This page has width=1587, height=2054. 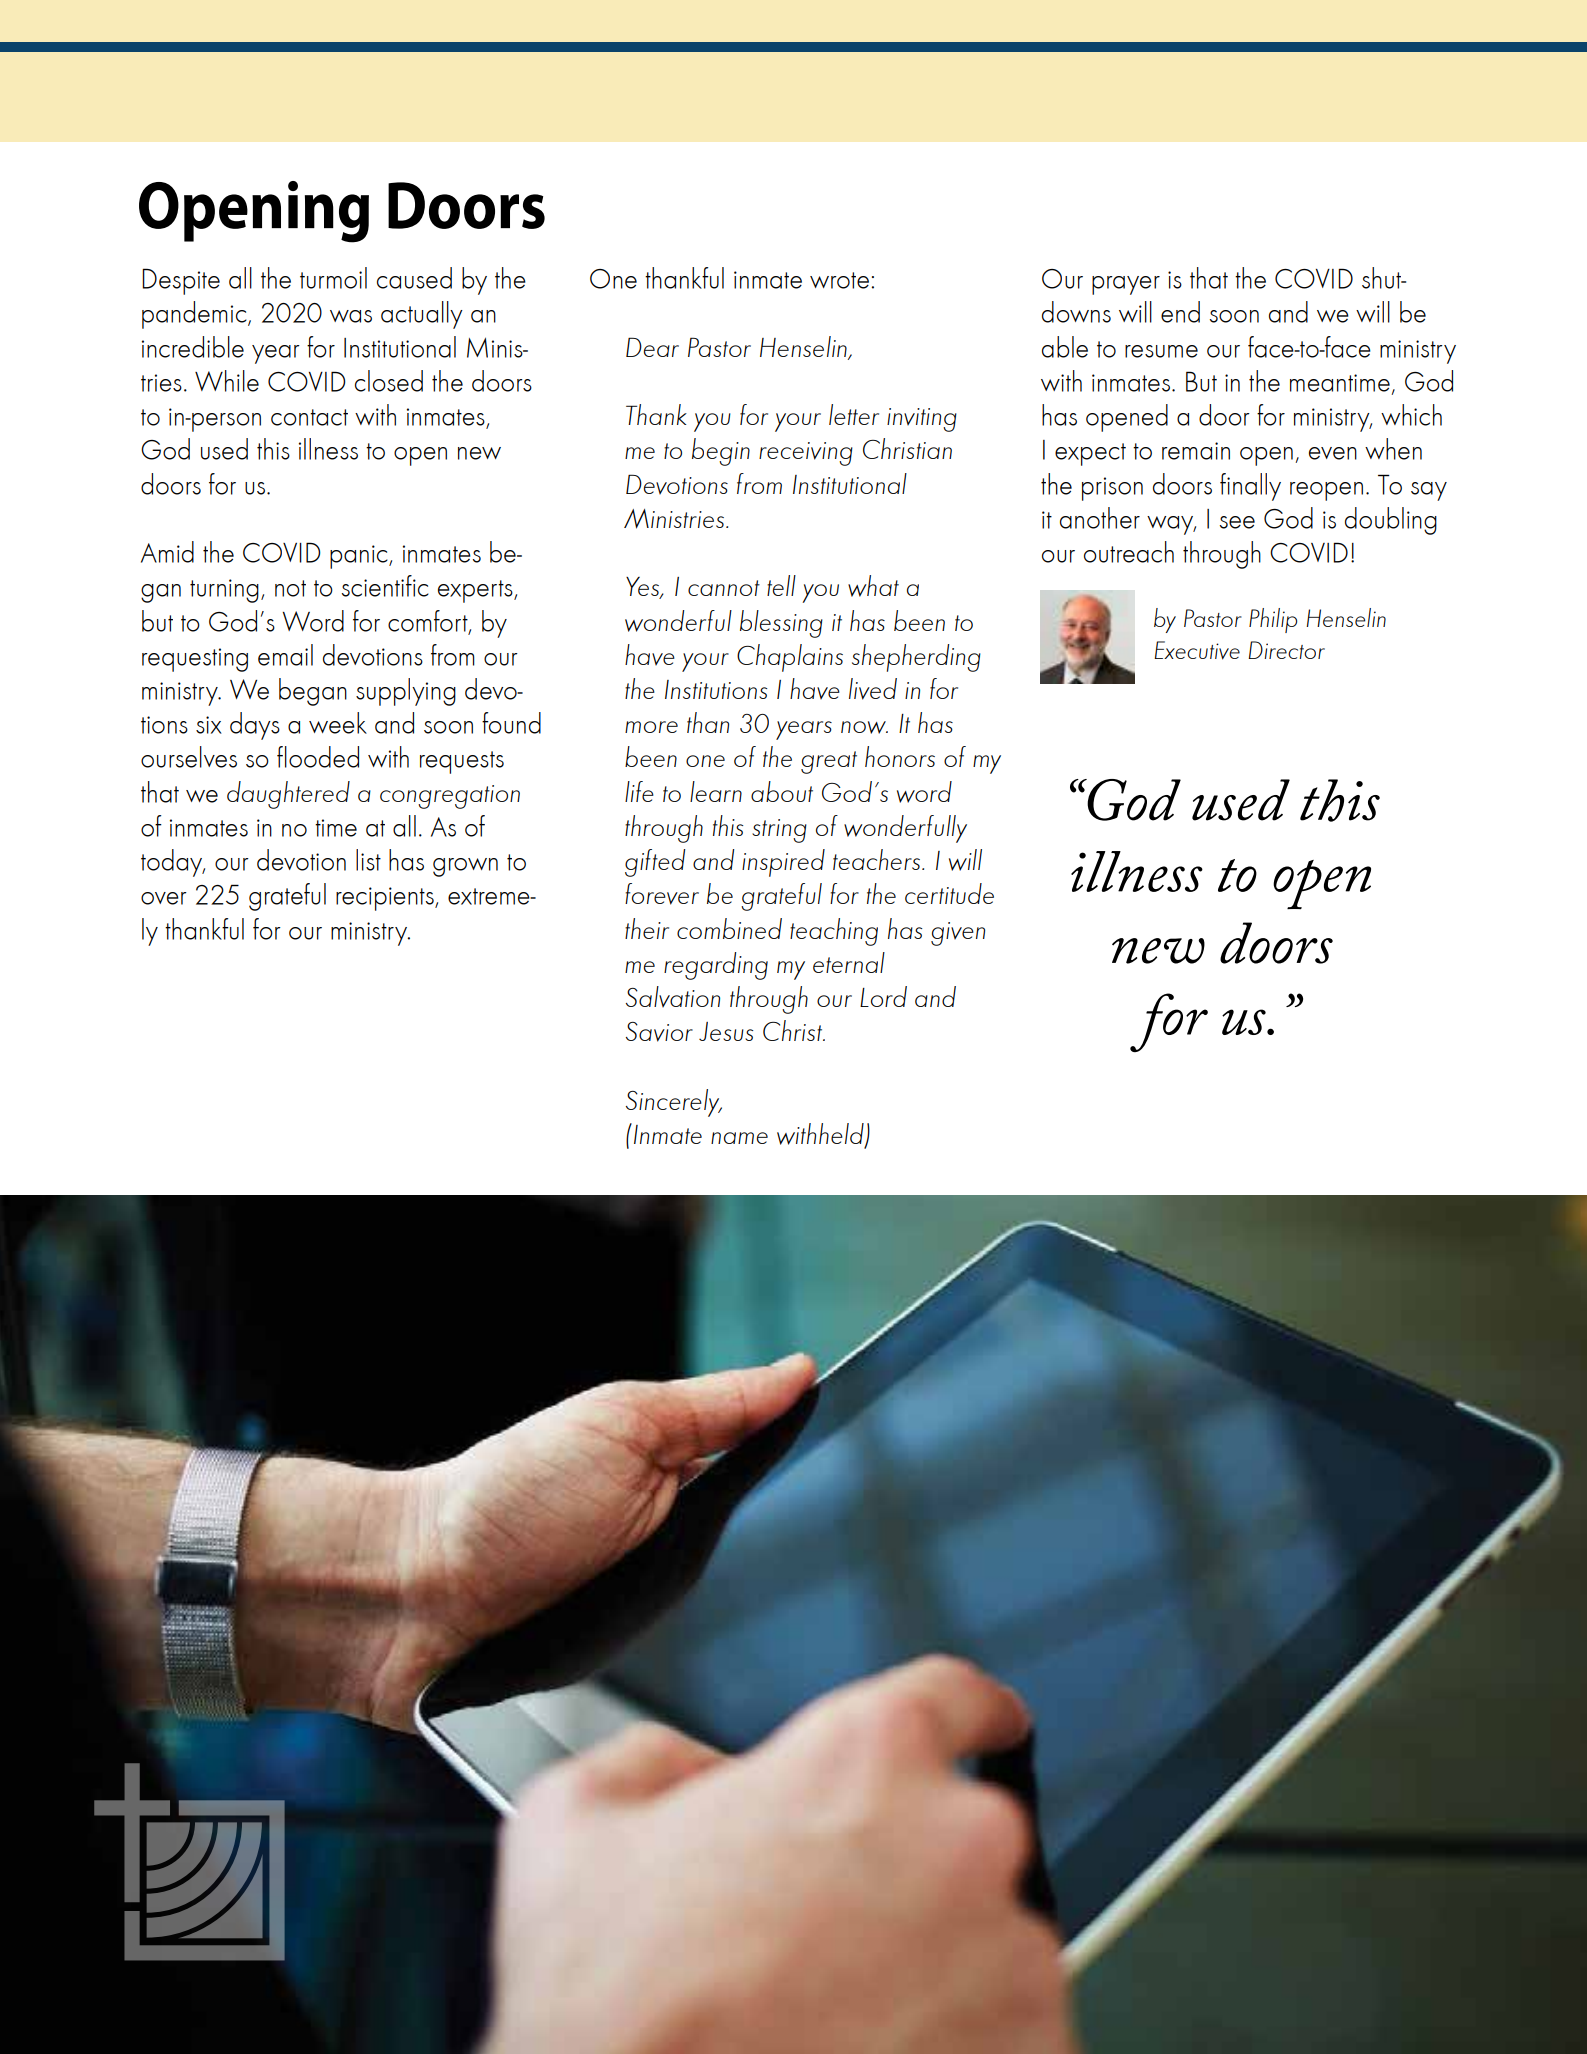 What do you see at coordinates (674, 1103) in the page?
I see `Sincerely` at bounding box center [674, 1103].
